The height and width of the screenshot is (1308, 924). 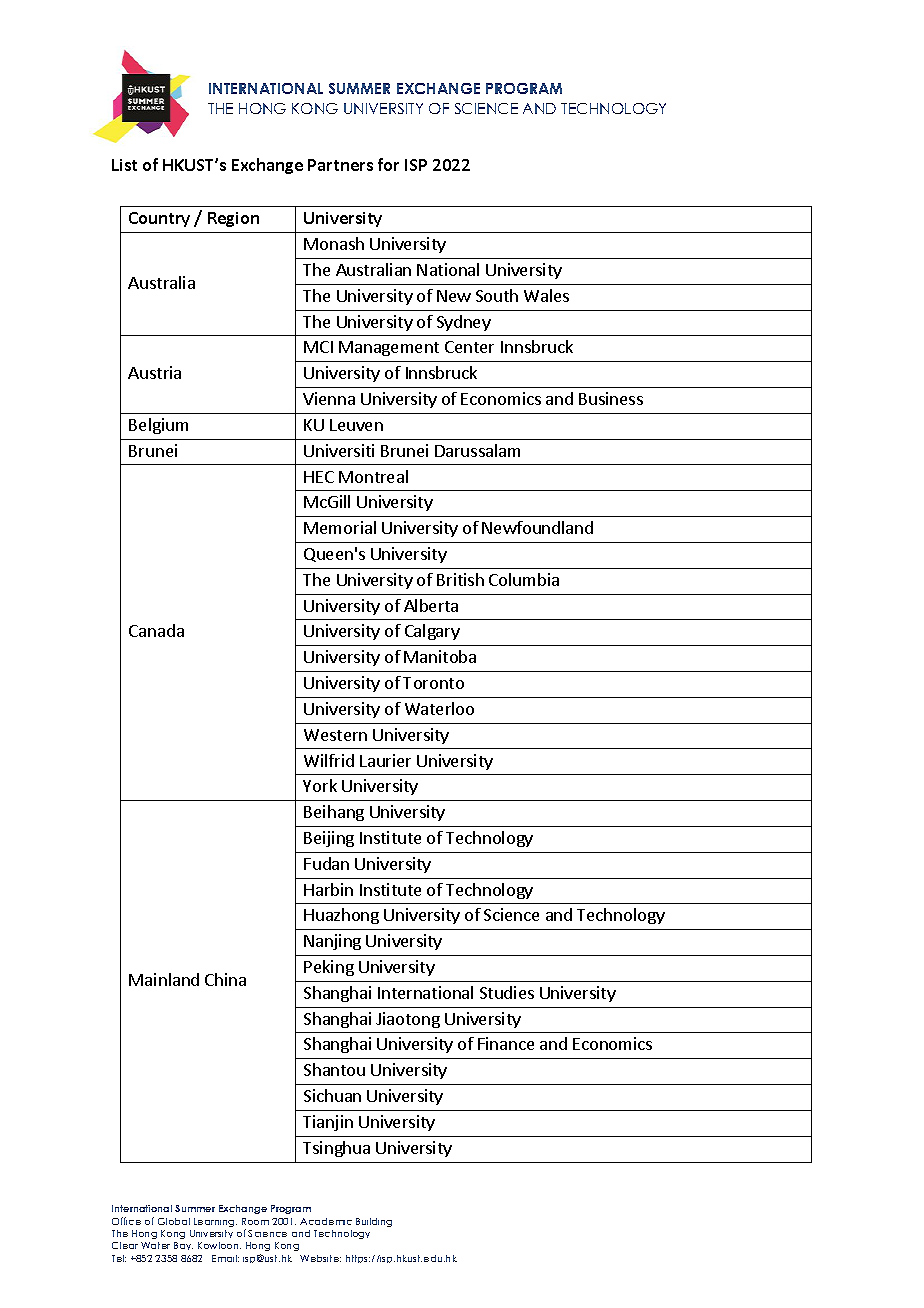 What do you see at coordinates (374, 1222) in the screenshot?
I see `Building` at bounding box center [374, 1222].
